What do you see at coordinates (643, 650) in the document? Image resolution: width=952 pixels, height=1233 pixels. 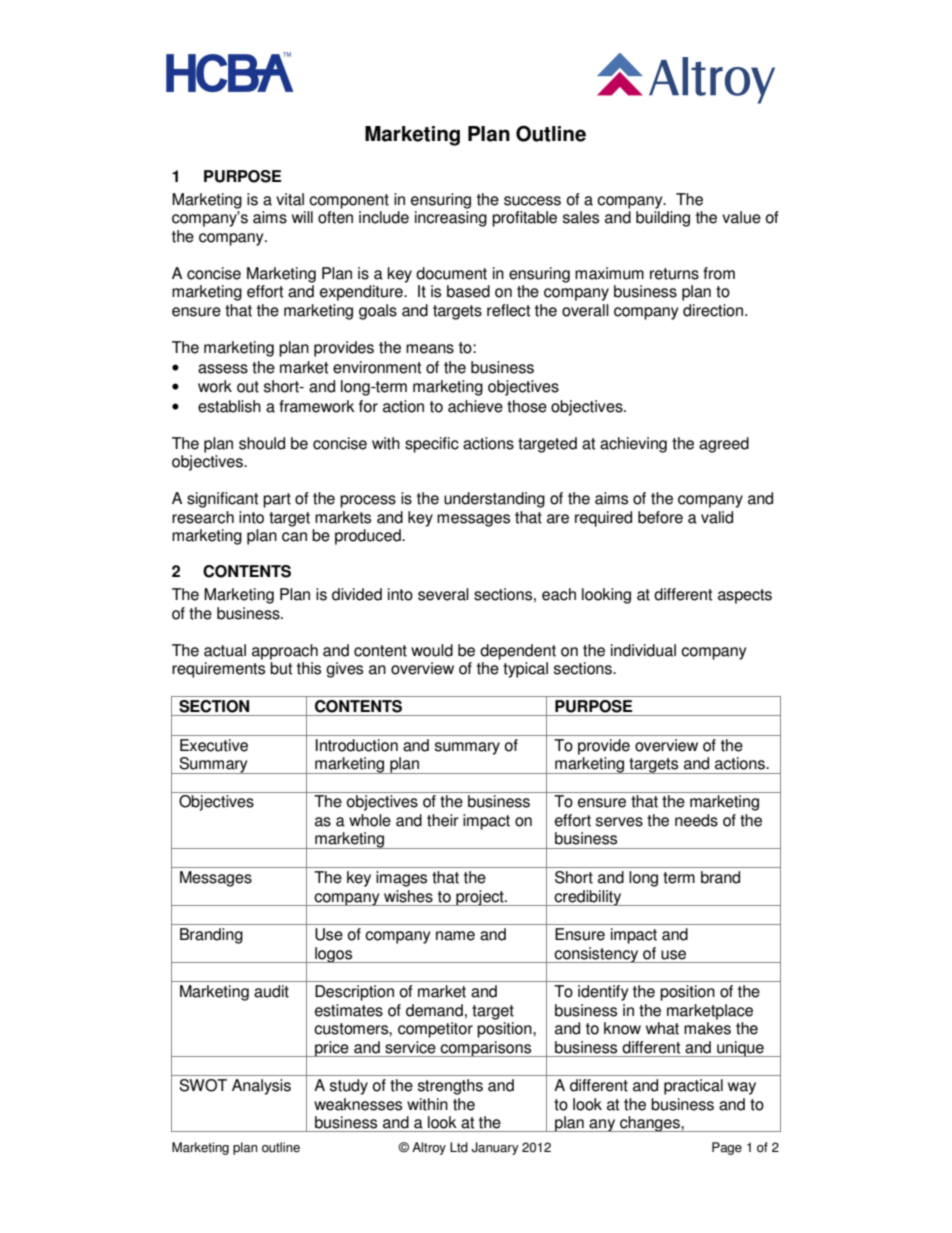 I see `individual` at bounding box center [643, 650].
